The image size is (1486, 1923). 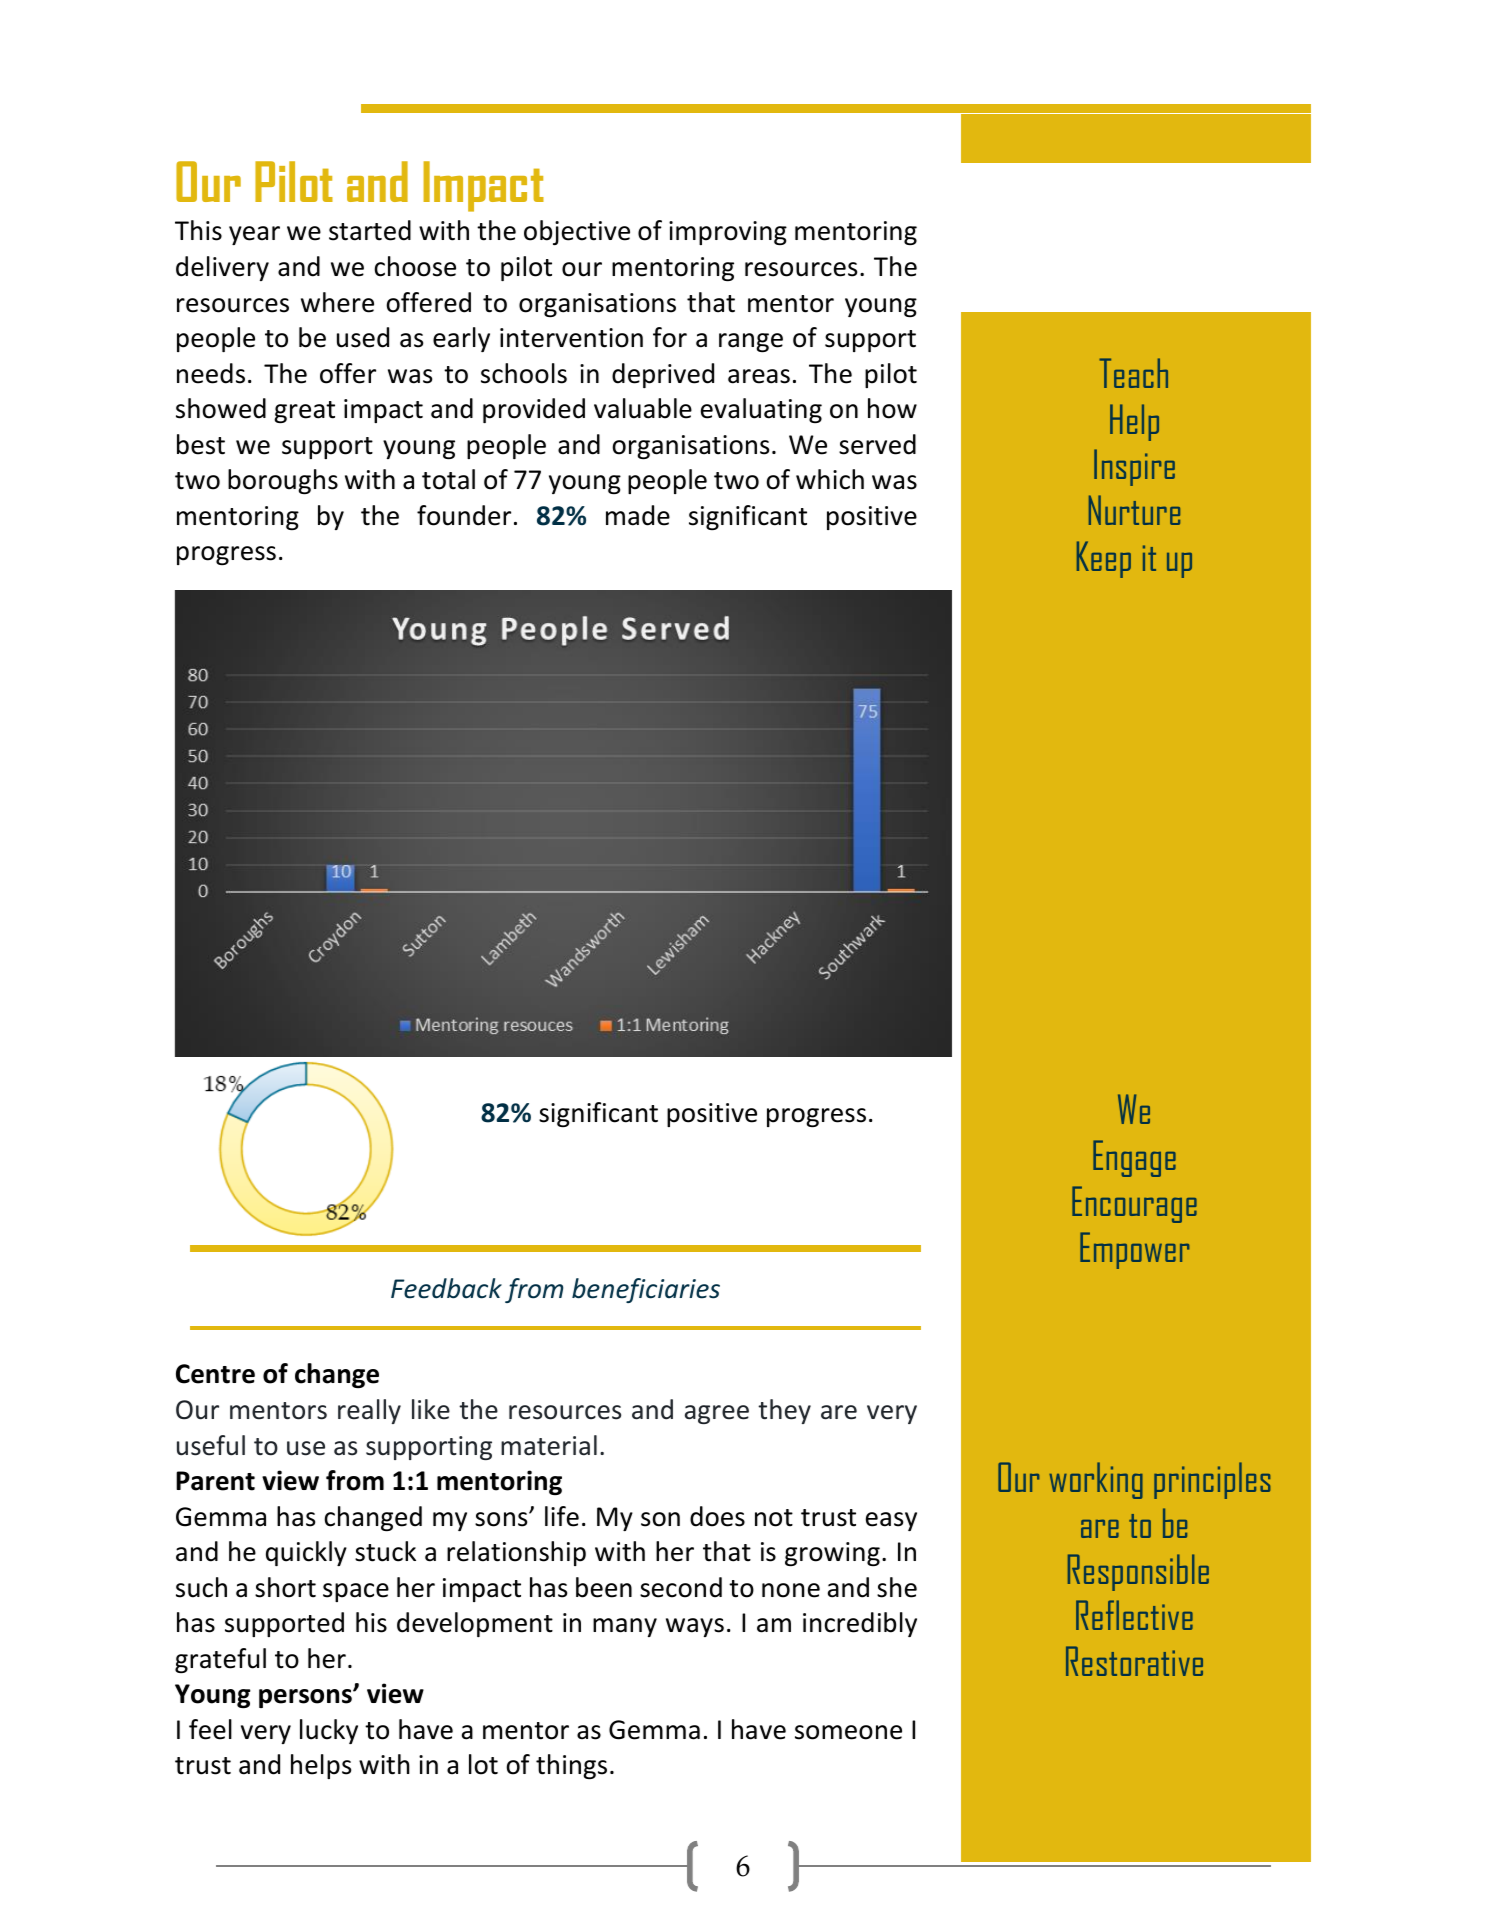 What do you see at coordinates (1134, 1204) in the page?
I see `Encourage` at bounding box center [1134, 1204].
